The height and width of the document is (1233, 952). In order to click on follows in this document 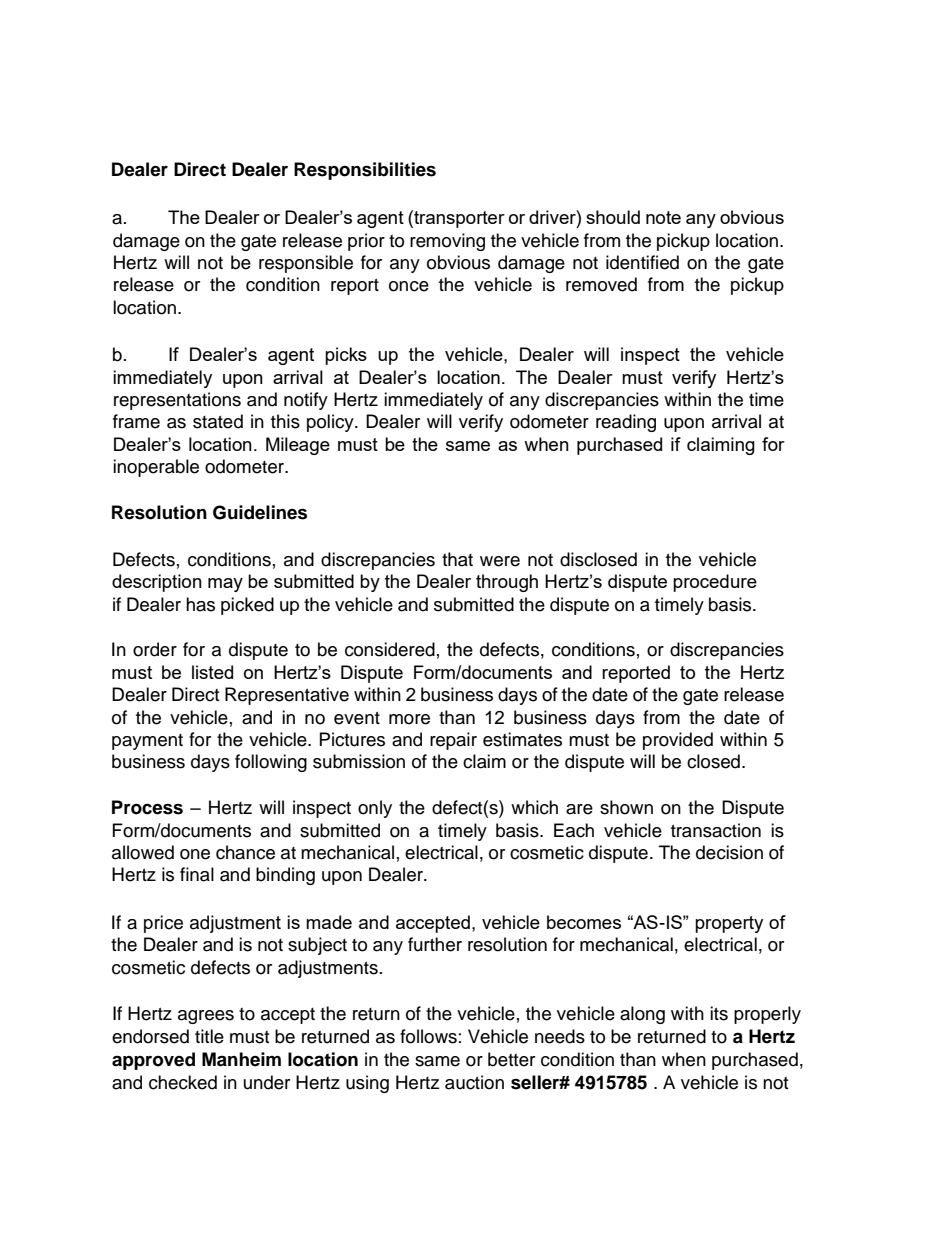, I will do `click(428, 1036)`.
